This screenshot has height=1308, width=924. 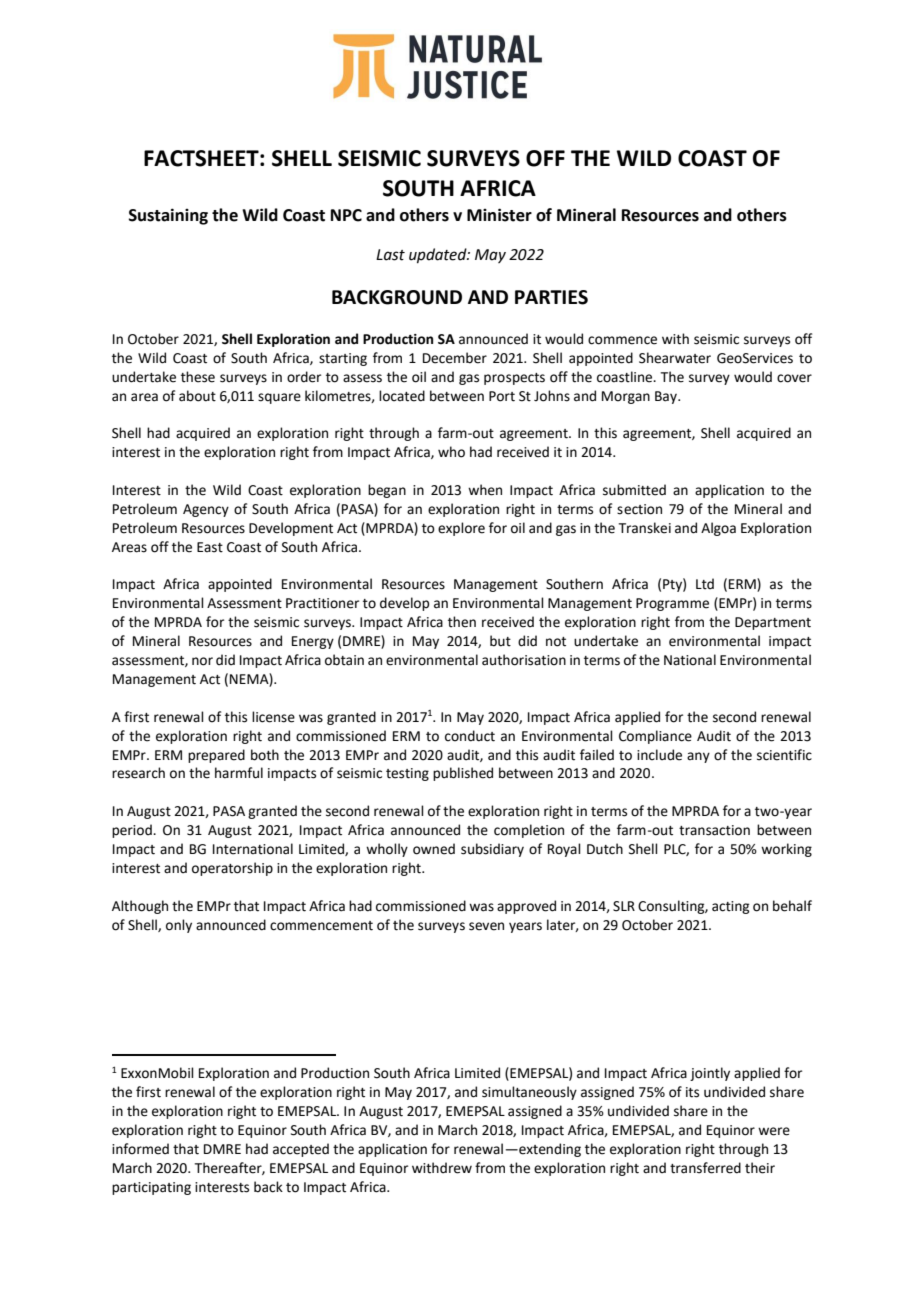 What do you see at coordinates (730, 907) in the screenshot?
I see `acting` at bounding box center [730, 907].
